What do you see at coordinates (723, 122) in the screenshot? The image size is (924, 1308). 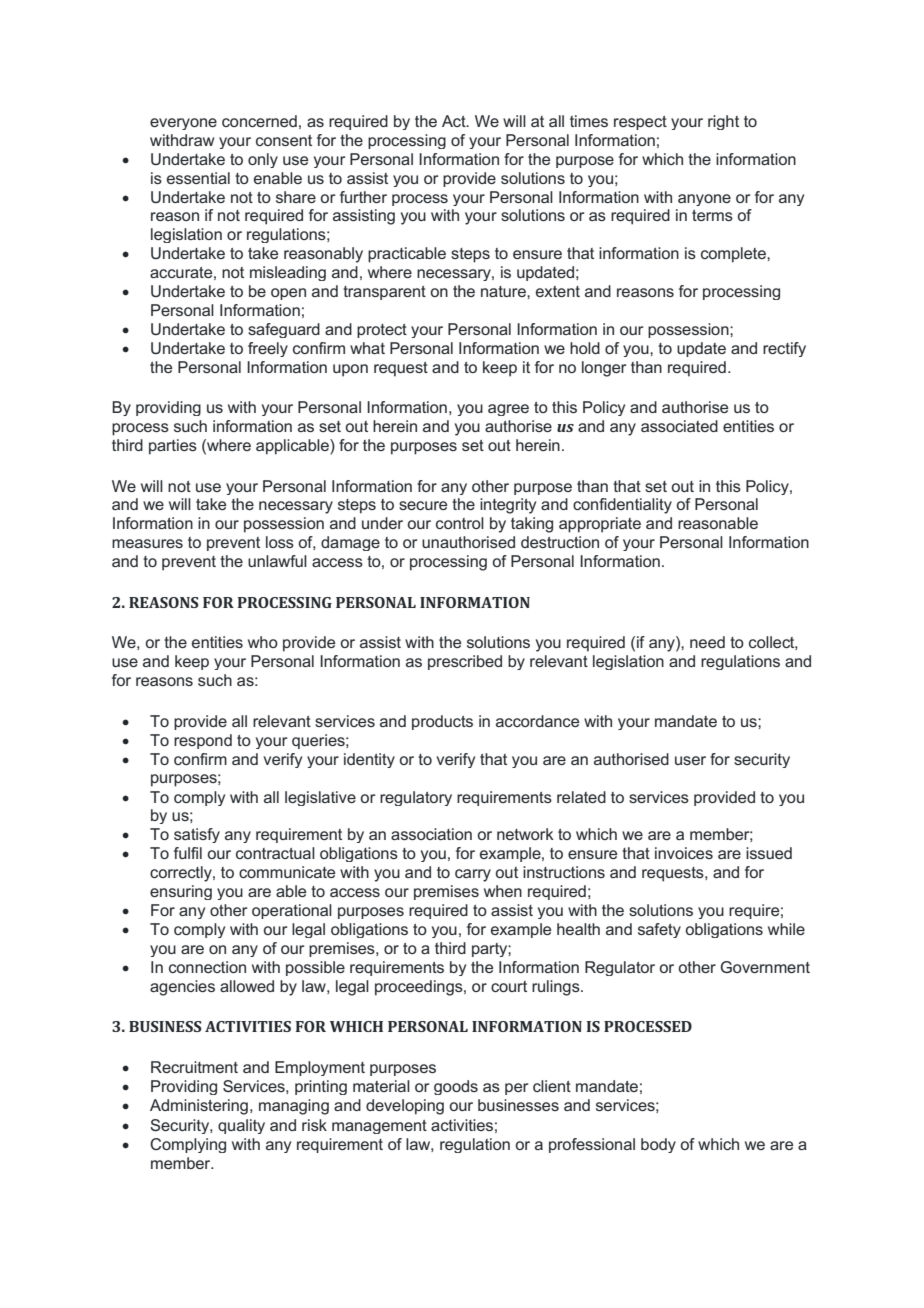 I see `right` at bounding box center [723, 122].
